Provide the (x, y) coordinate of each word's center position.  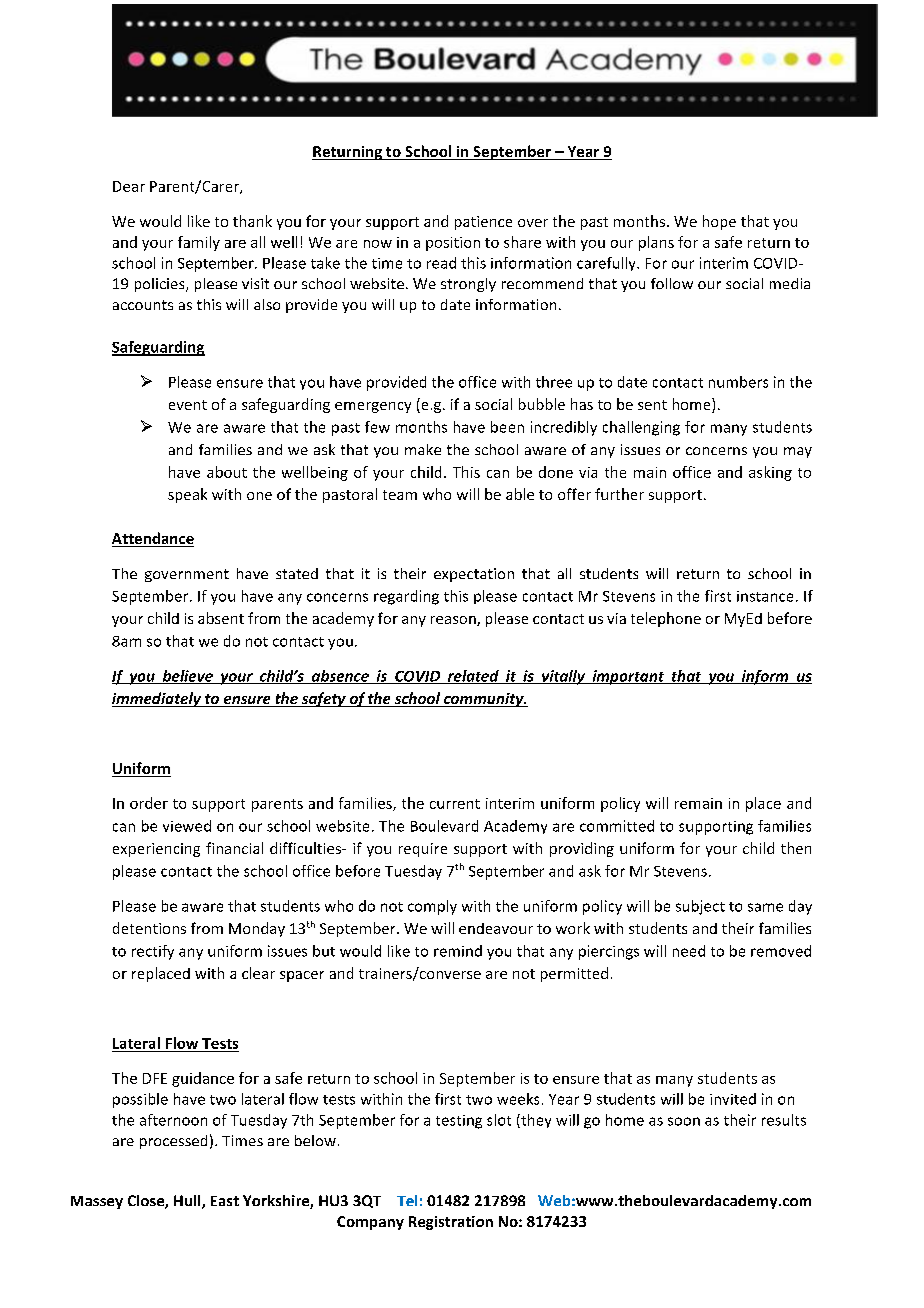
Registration (451, 1223)
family (199, 243)
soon (684, 1121)
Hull (188, 1202)
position (453, 244)
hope (719, 222)
